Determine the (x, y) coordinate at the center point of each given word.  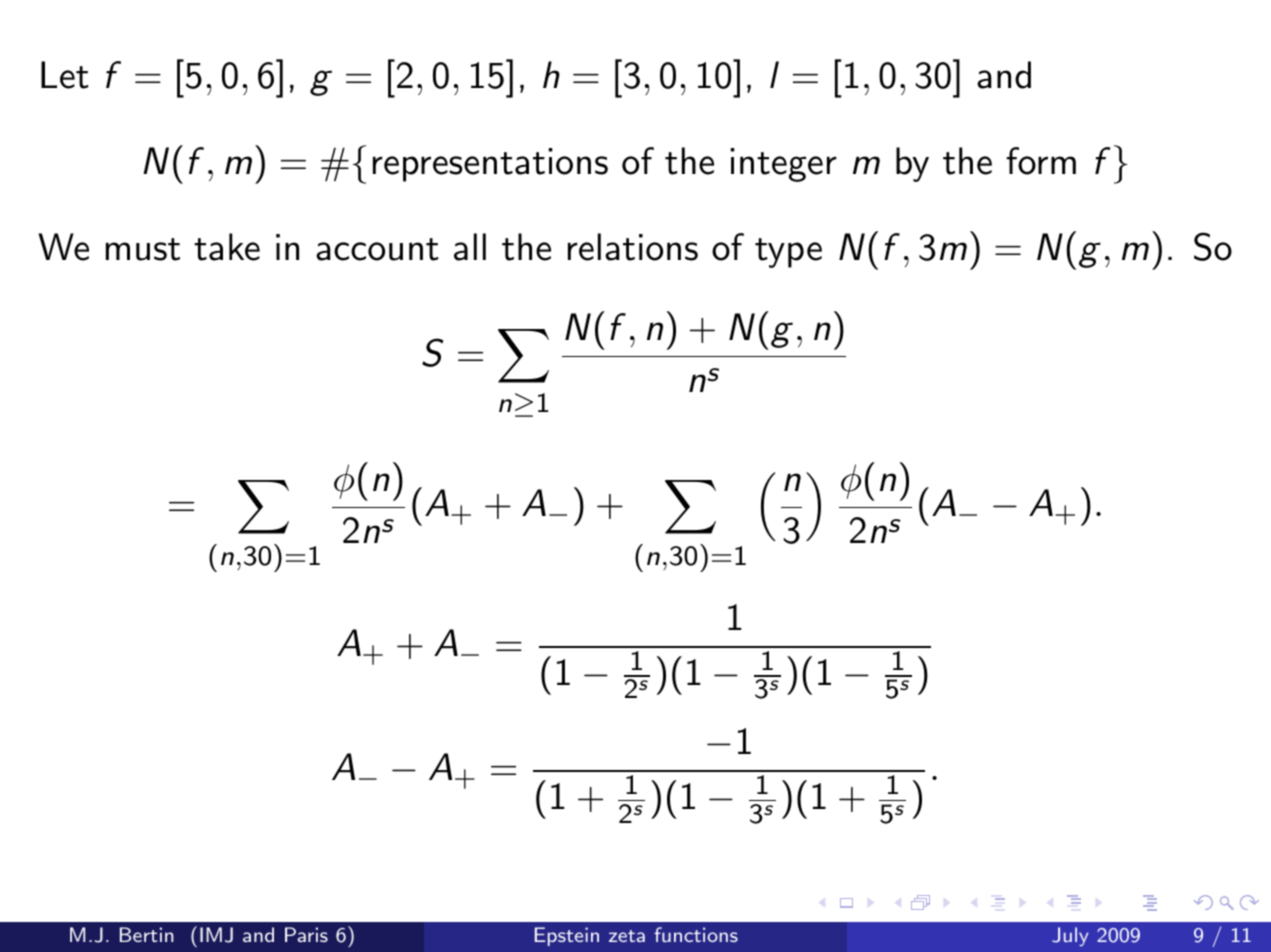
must (143, 249)
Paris (306, 934)
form (1041, 161)
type (788, 253)
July (1070, 936)
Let (65, 75)
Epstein (567, 936)
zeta (627, 936)
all (470, 247)
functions (696, 934)
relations (633, 247)
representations (490, 165)
